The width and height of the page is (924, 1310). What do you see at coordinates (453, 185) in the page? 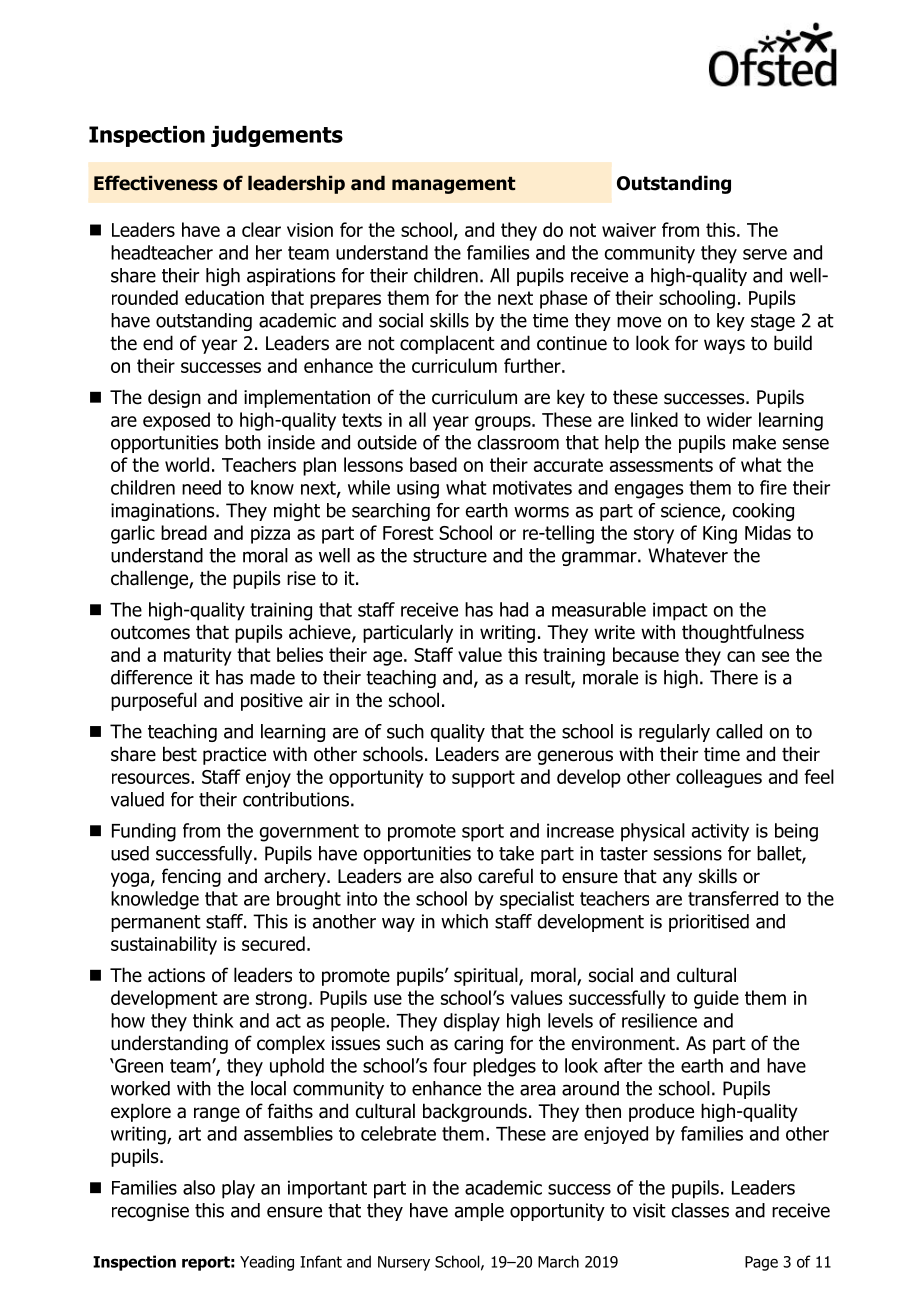
I see `management` at bounding box center [453, 185].
